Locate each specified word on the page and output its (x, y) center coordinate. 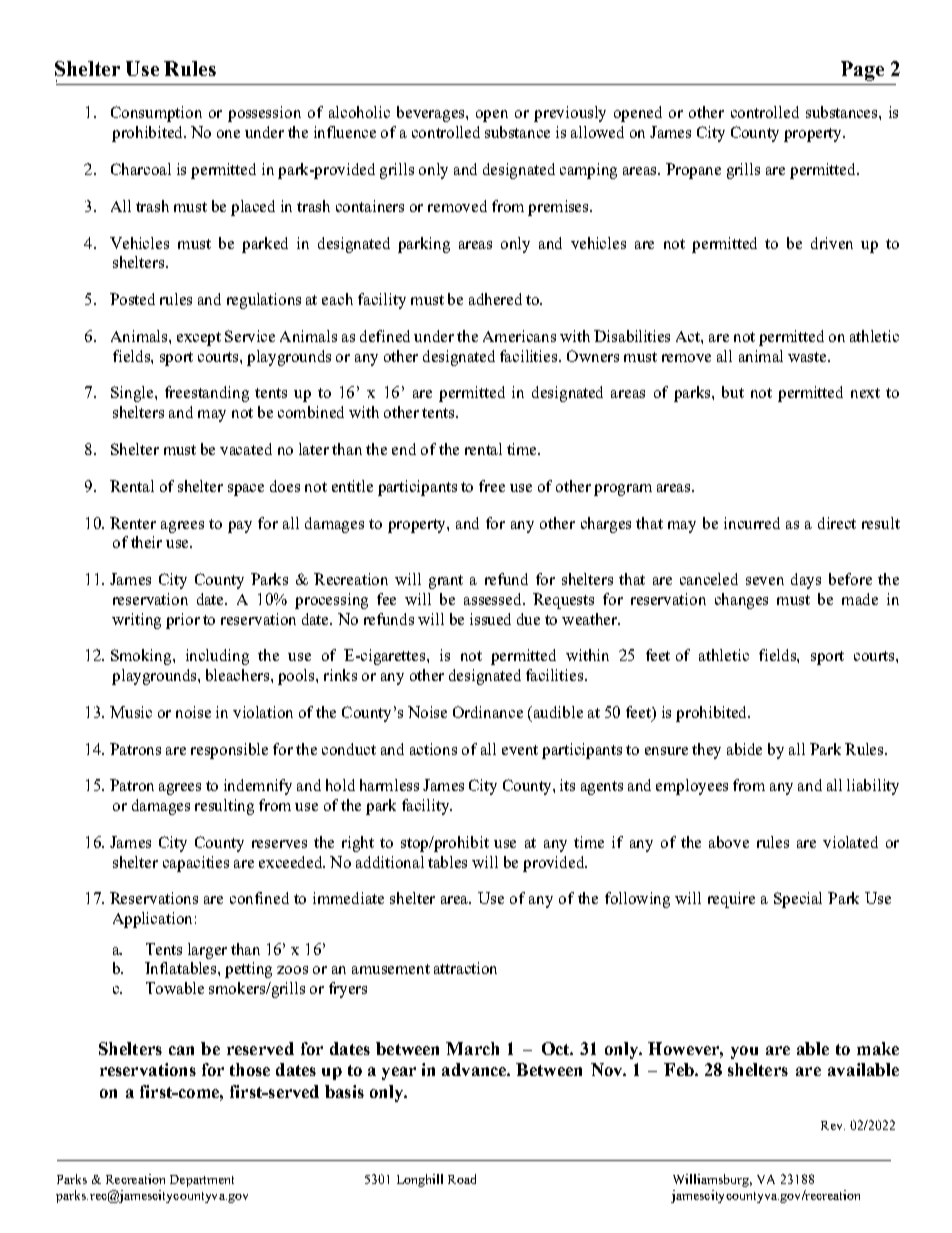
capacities (196, 864)
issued (490, 619)
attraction (465, 968)
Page (862, 71)
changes (741, 601)
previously (570, 114)
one (228, 134)
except (199, 339)
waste (808, 357)
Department (202, 1181)
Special (798, 900)
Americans (519, 336)
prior (183, 621)
